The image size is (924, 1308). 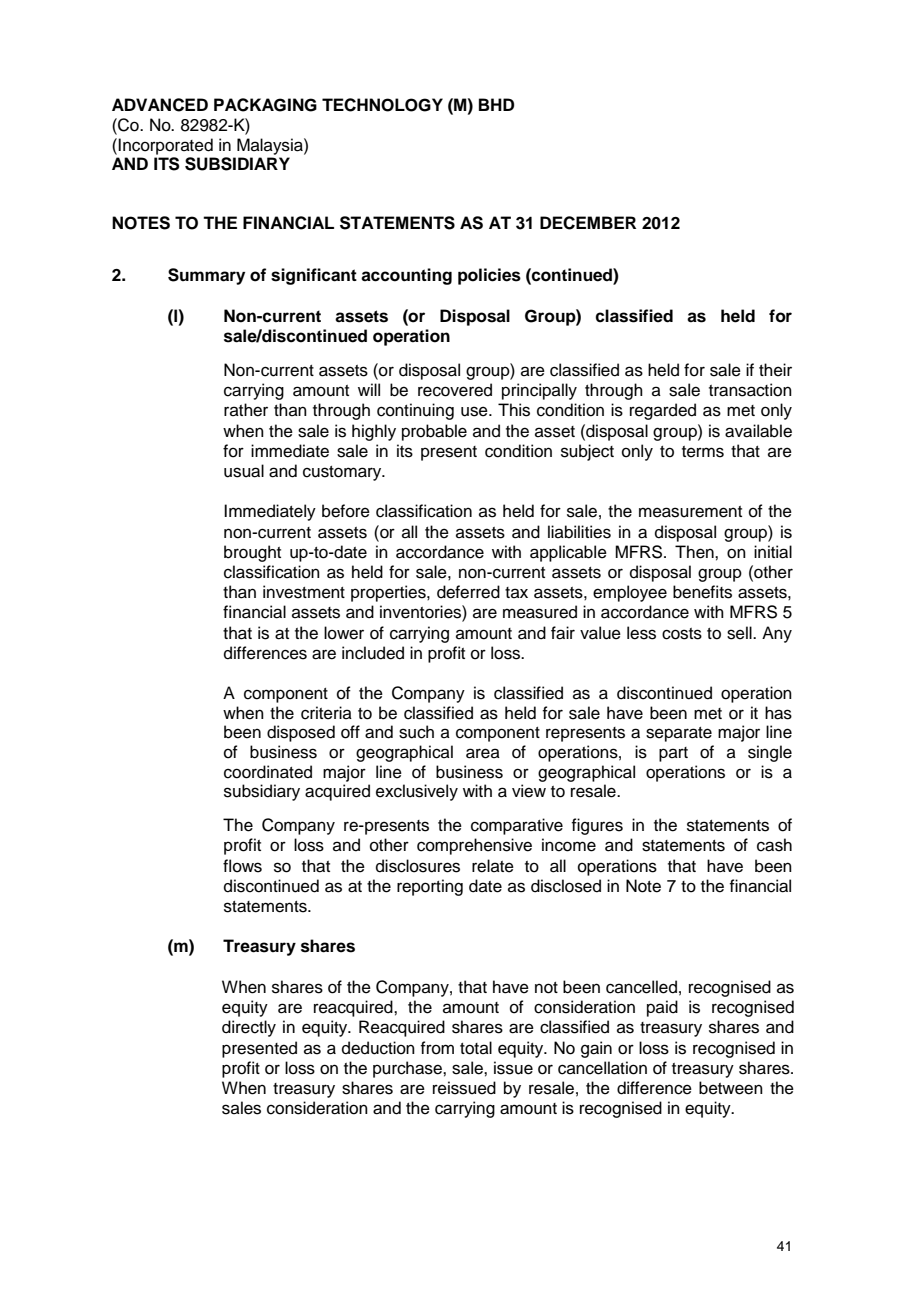 I want to click on benefits, so click(x=702, y=592).
